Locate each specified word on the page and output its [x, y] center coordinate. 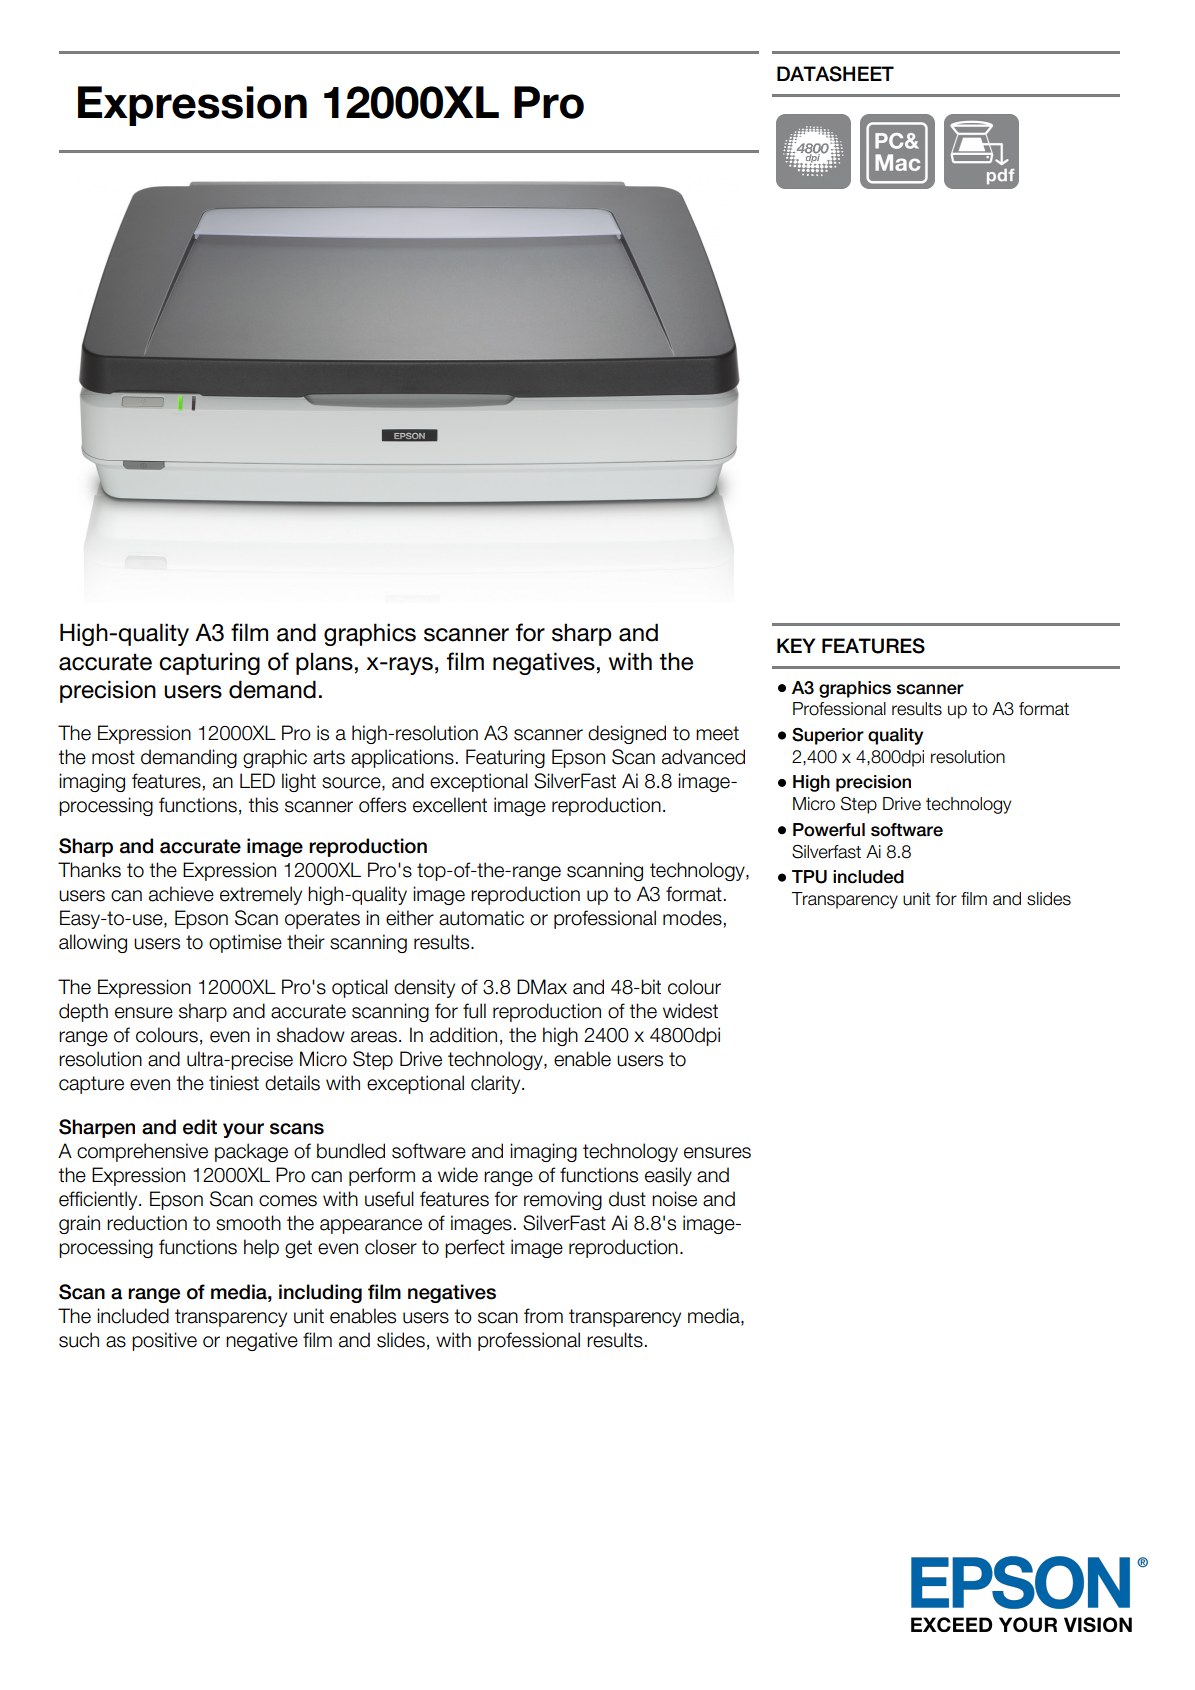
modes [692, 918]
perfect [475, 1248]
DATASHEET [835, 74]
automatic [481, 918]
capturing [209, 663]
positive [164, 1341]
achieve [181, 894]
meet [717, 733]
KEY [796, 645]
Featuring [505, 758]
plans [324, 663]
